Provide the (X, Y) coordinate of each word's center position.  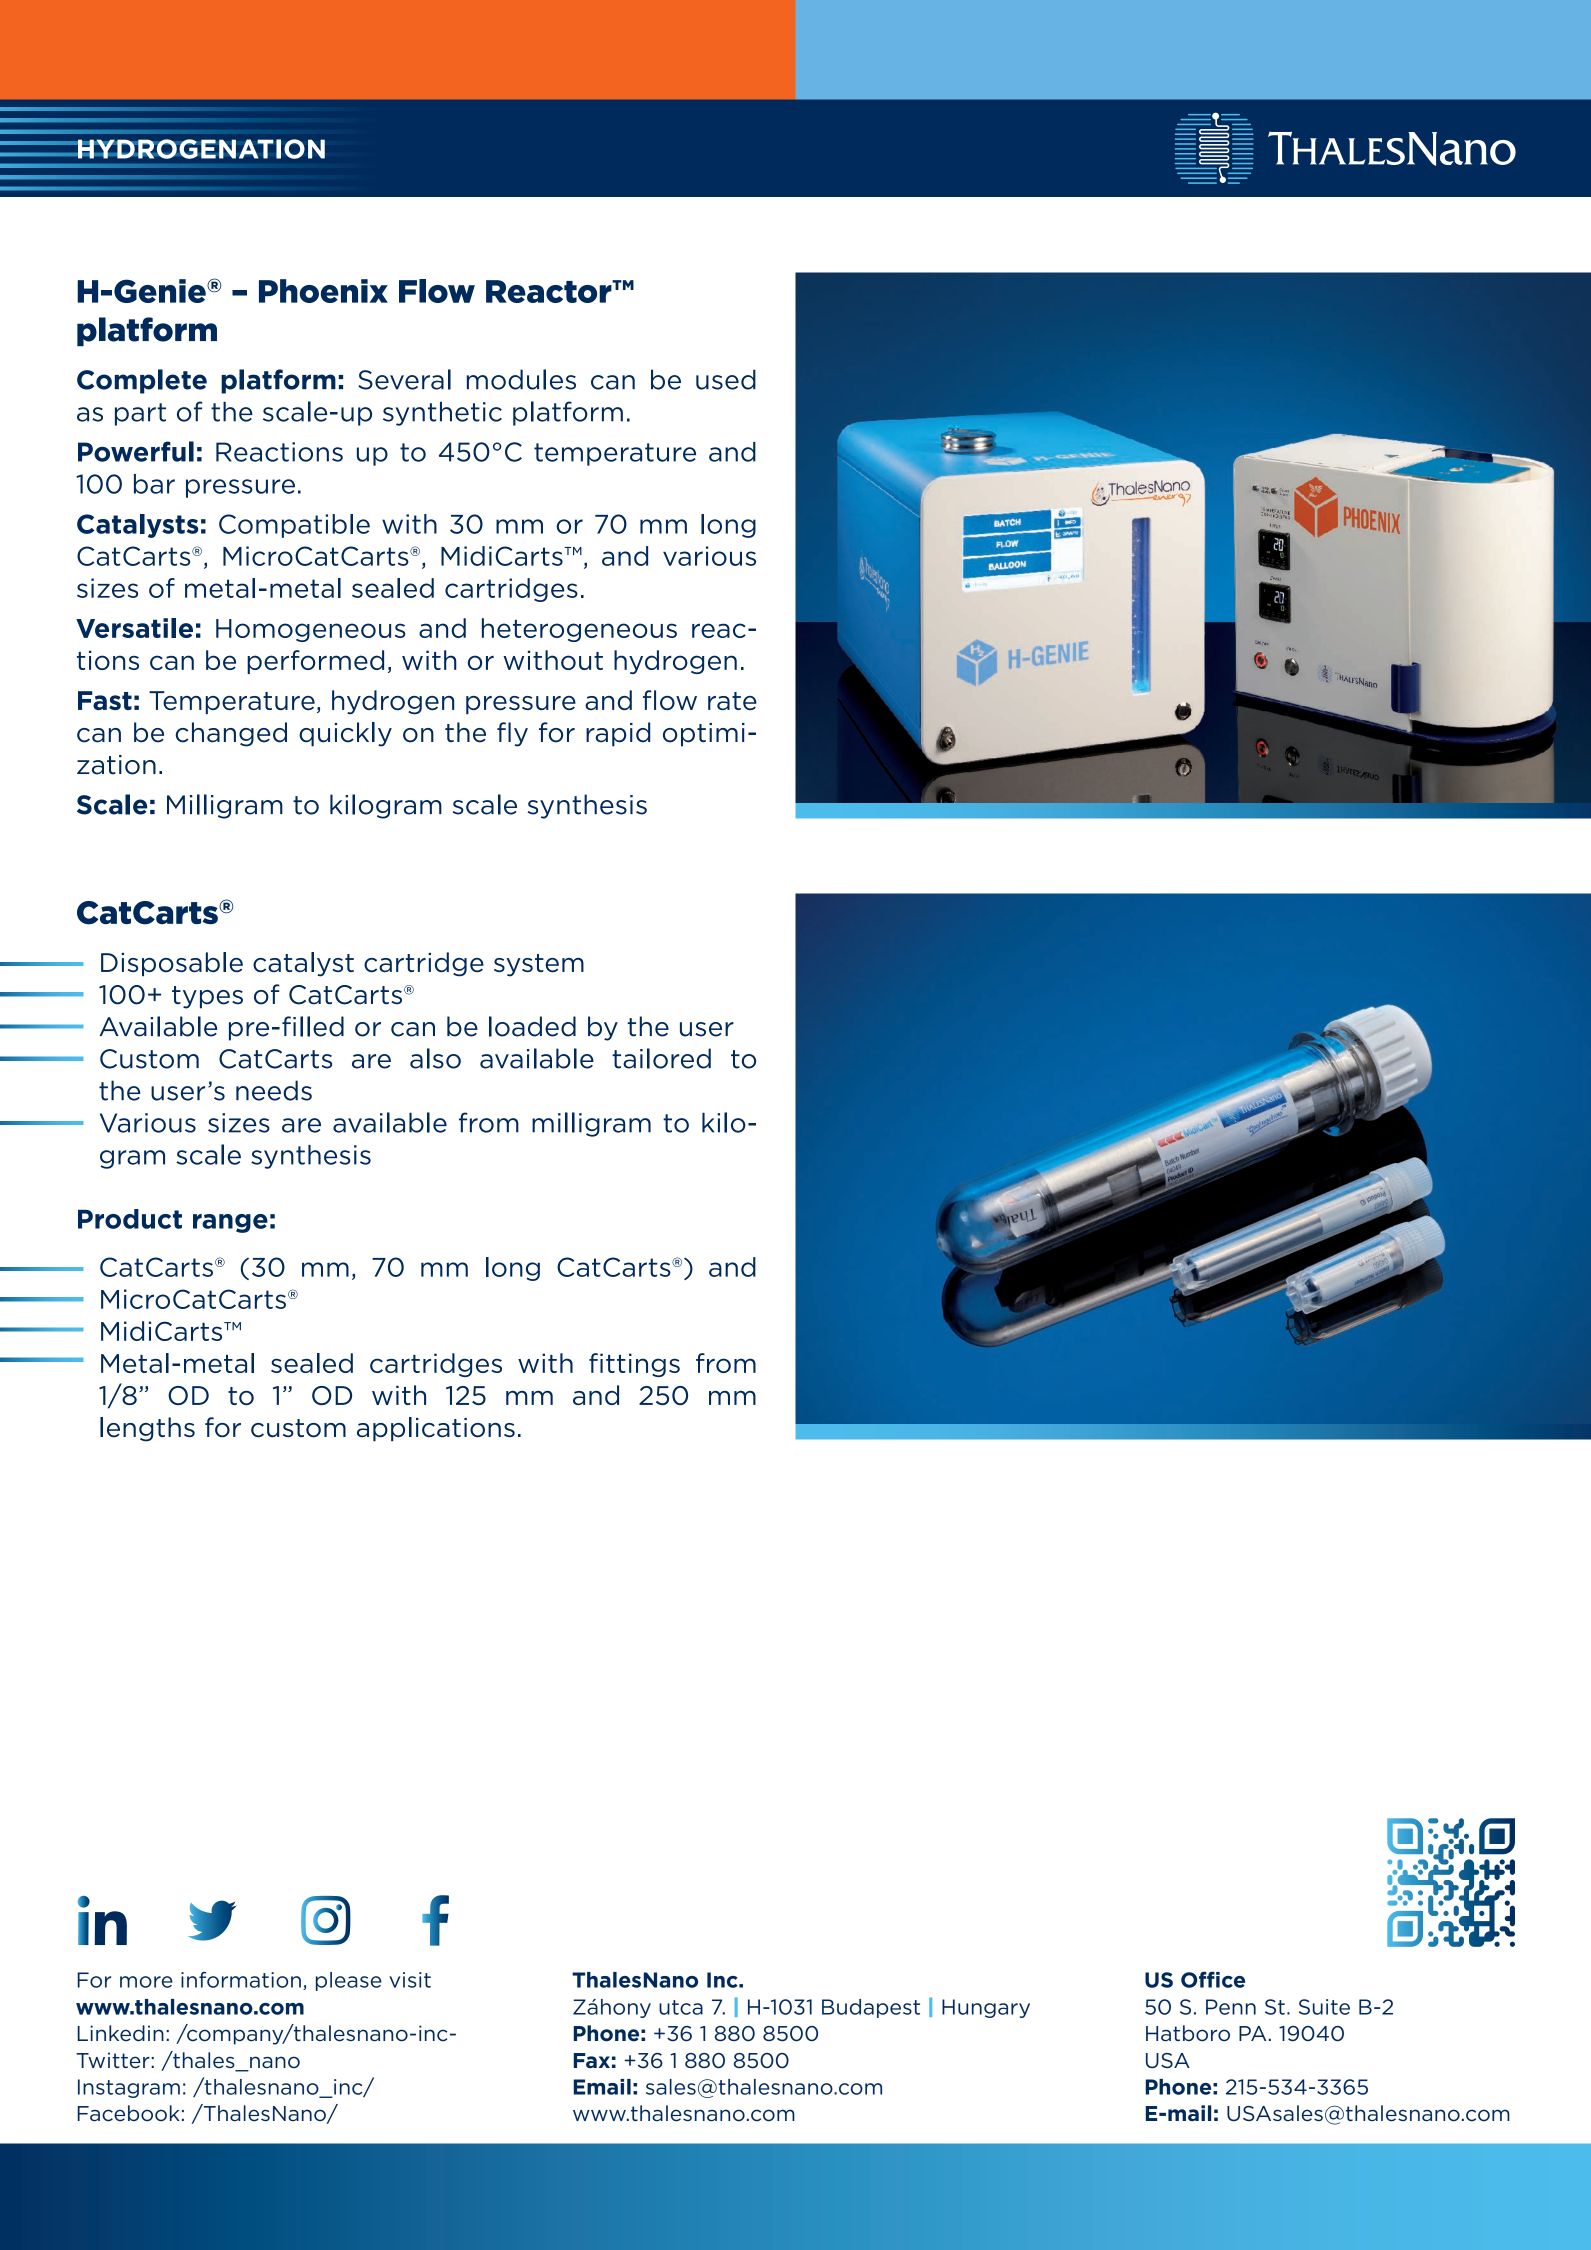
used (726, 379)
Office (1213, 1979)
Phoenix (323, 291)
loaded (532, 1026)
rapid (618, 734)
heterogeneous (579, 630)
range (230, 1223)
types (207, 997)
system (539, 965)
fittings (634, 1365)
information (241, 1980)
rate (732, 701)
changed (231, 734)
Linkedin (120, 2033)
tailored (661, 1058)
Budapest (871, 2008)
